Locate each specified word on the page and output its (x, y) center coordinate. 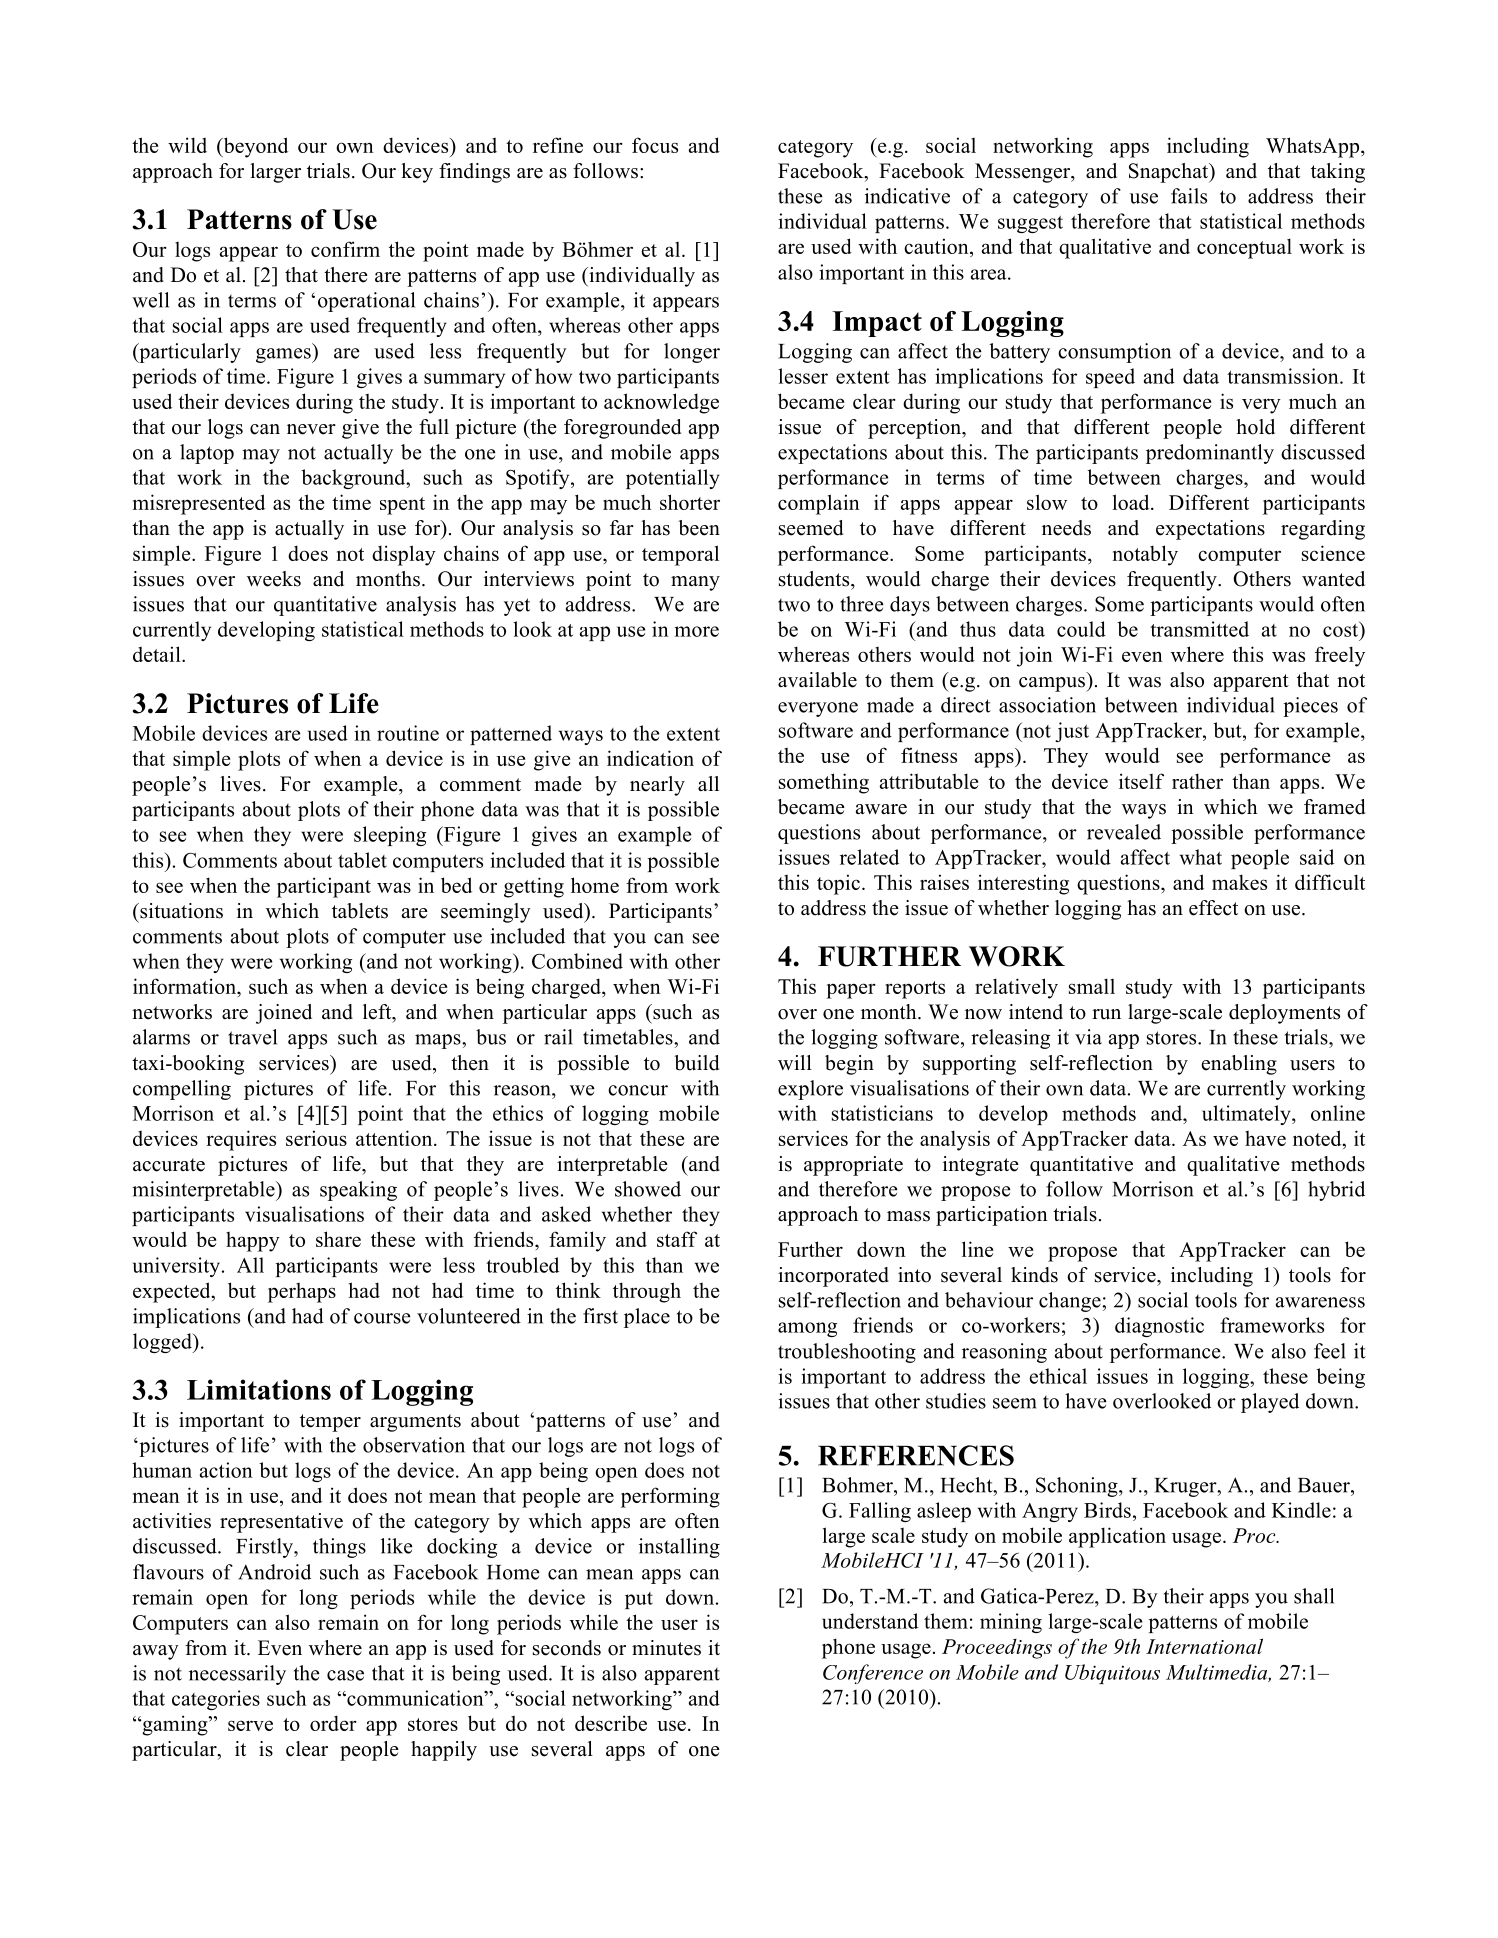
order (333, 1723)
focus (655, 145)
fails (1189, 196)
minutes (666, 1648)
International (1204, 1646)
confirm (345, 249)
